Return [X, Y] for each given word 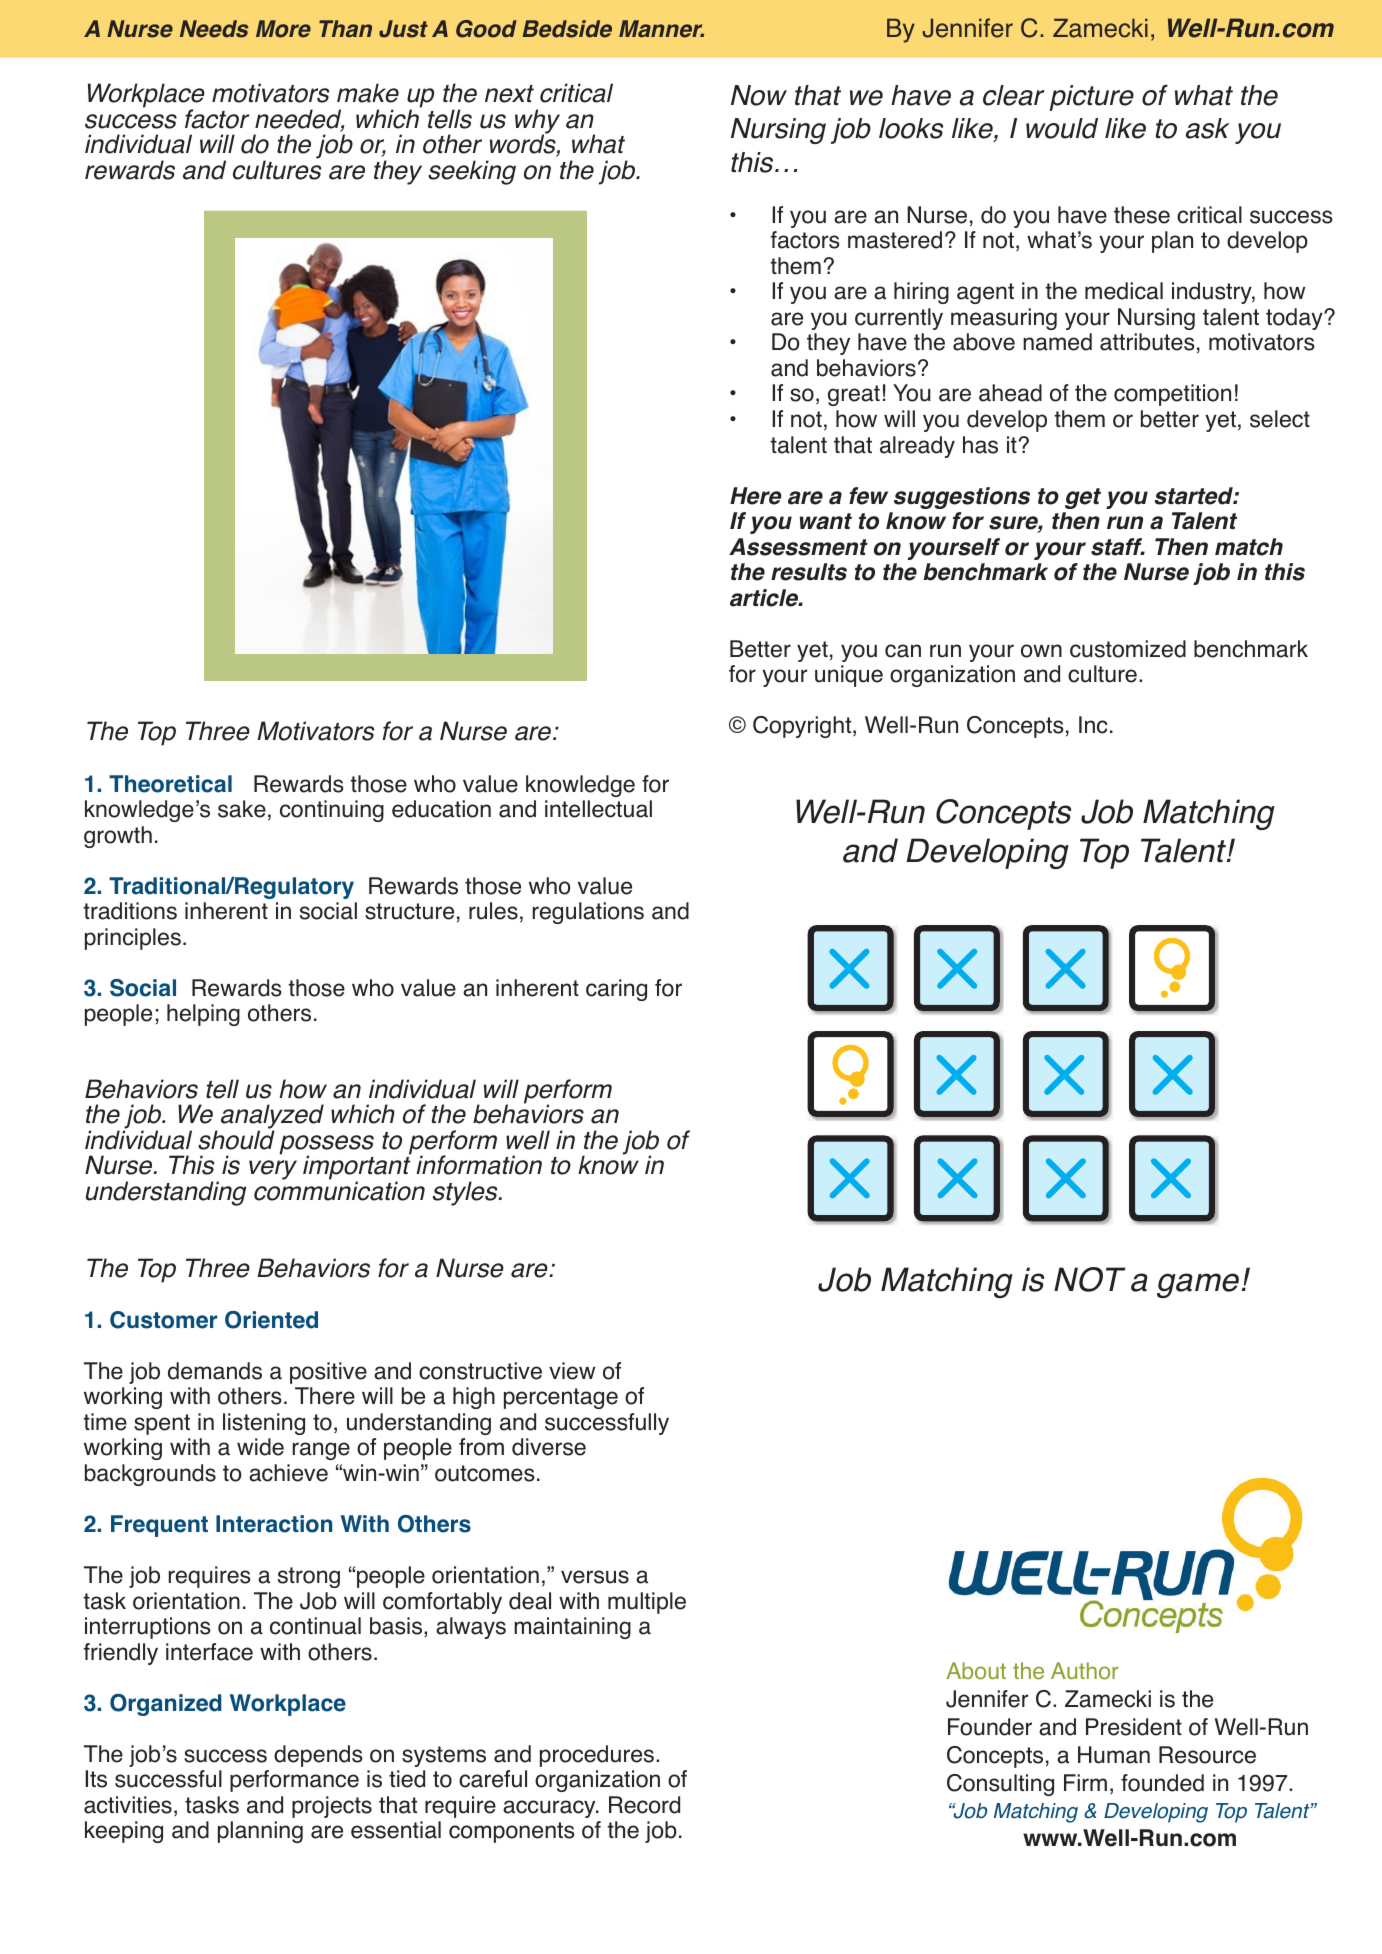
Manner [661, 29]
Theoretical [170, 784]
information [479, 1165]
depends [318, 1756]
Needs [214, 29]
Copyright [803, 727]
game [1198, 1285]
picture [1091, 98]
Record [644, 1805]
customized [1128, 649]
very [273, 1170]
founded [1162, 1783]
